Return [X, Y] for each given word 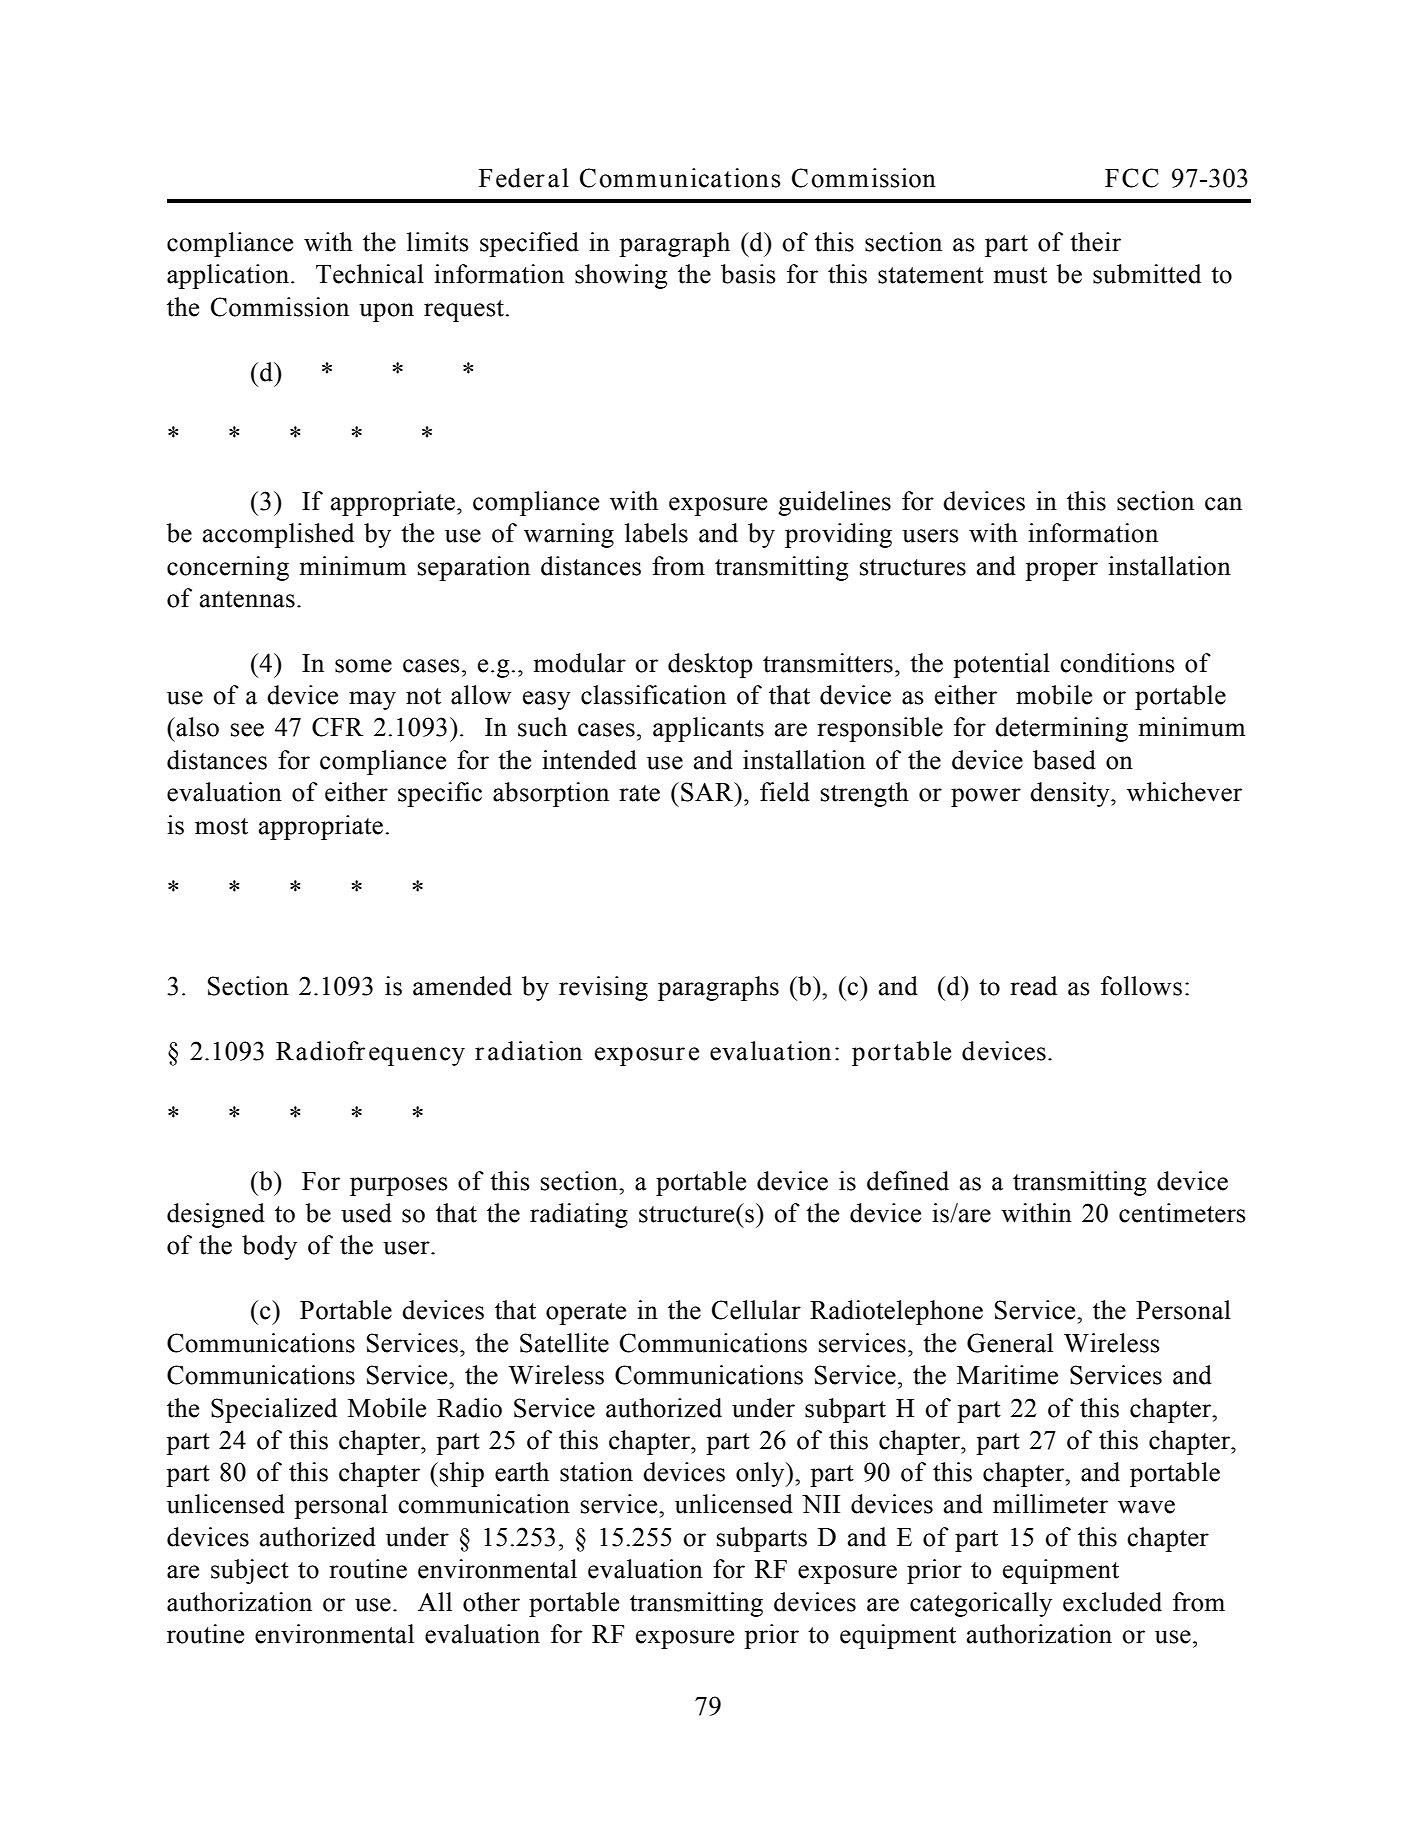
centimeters [1182, 1213]
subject [250, 1571]
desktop [710, 665]
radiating [579, 1215]
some [363, 666]
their [1095, 242]
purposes [399, 1186]
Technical [370, 274]
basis [748, 274]
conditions [1117, 663]
